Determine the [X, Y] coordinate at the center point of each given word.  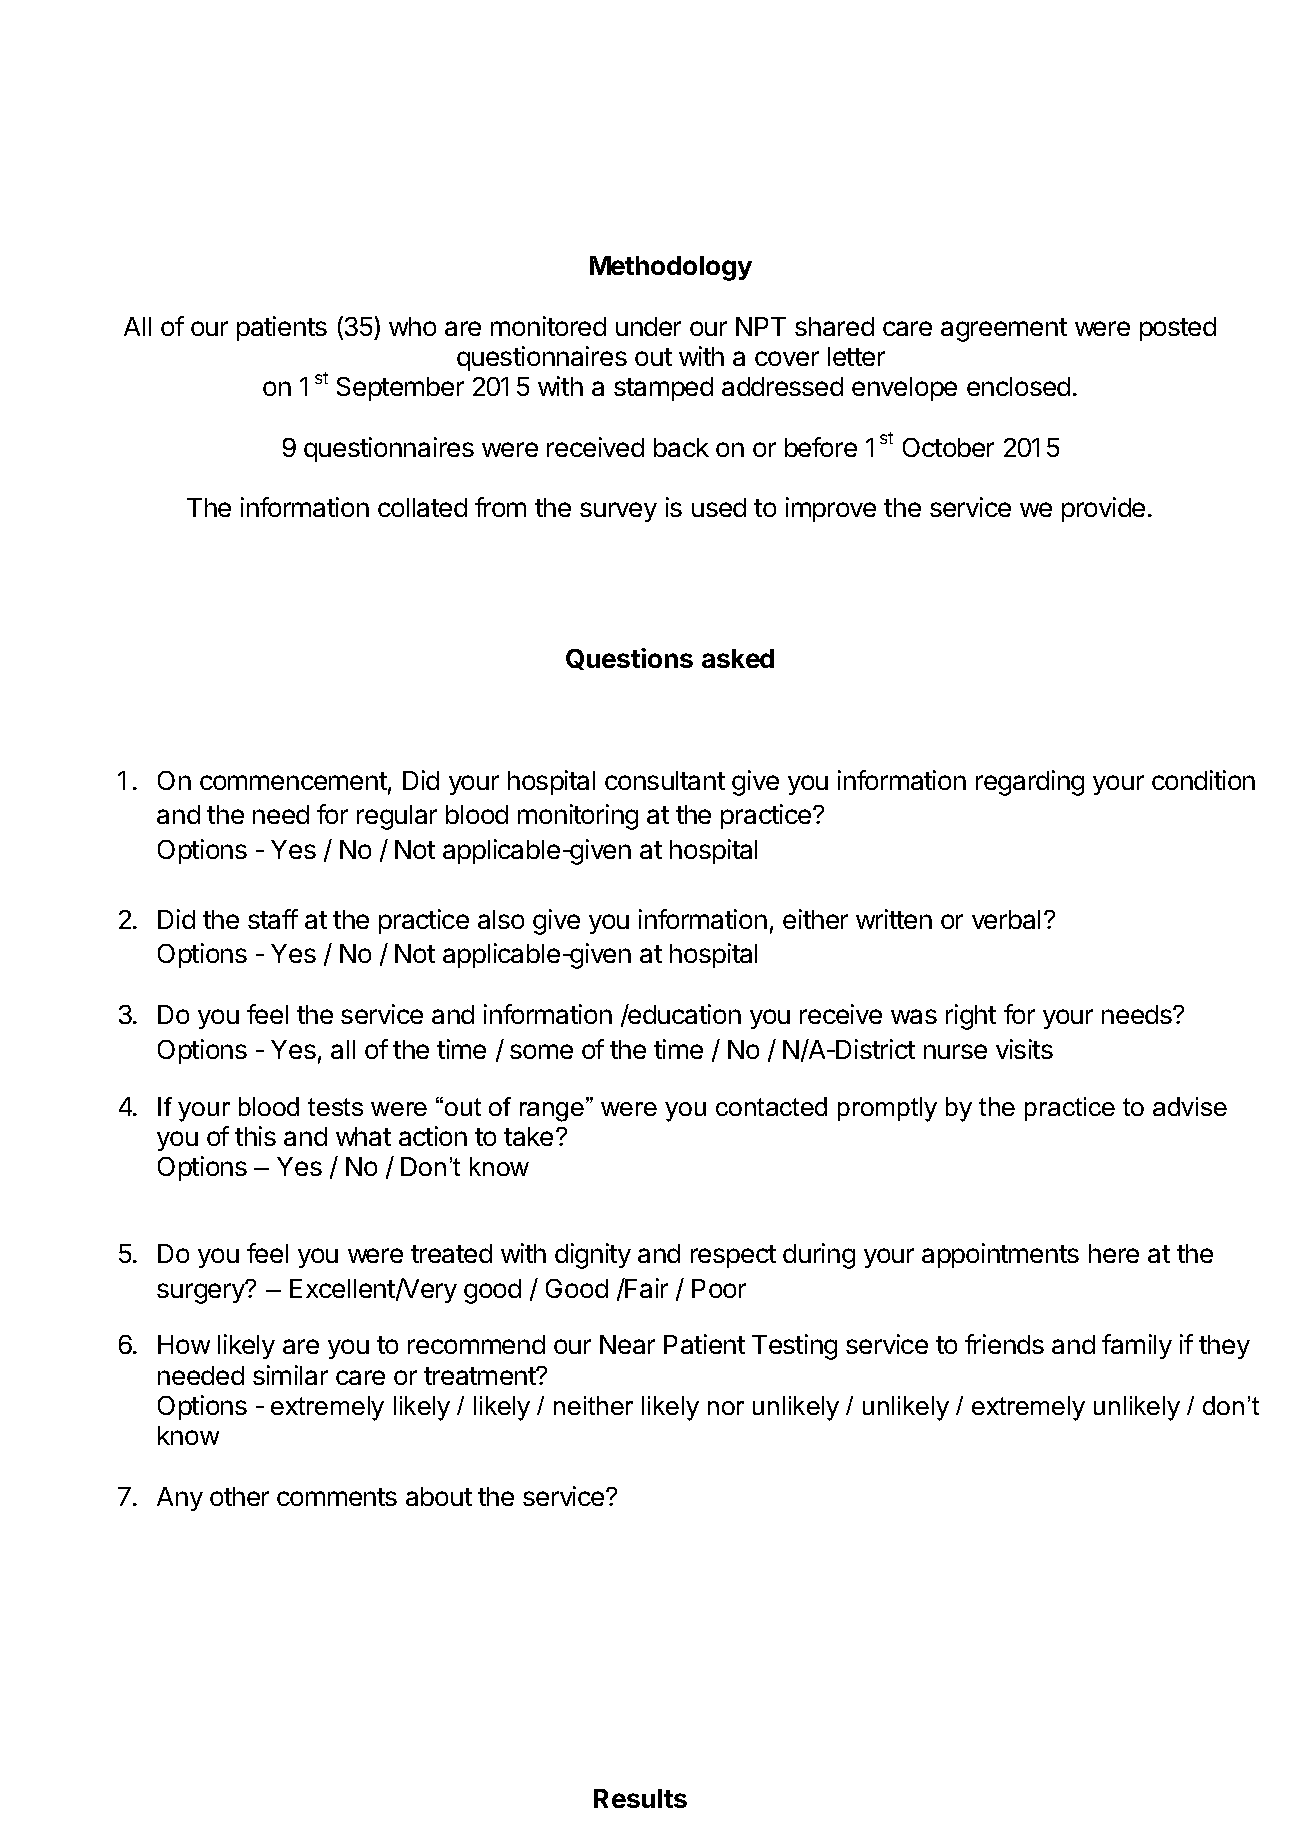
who [412, 326]
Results [640, 1798]
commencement [293, 781]
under [648, 326]
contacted [771, 1106]
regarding [1030, 783]
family [1137, 1346]
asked [738, 658]
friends [1004, 1344]
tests [335, 1107]
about [439, 1496]
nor [726, 1408]
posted [1178, 329]
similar [290, 1375]
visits [1024, 1049]
